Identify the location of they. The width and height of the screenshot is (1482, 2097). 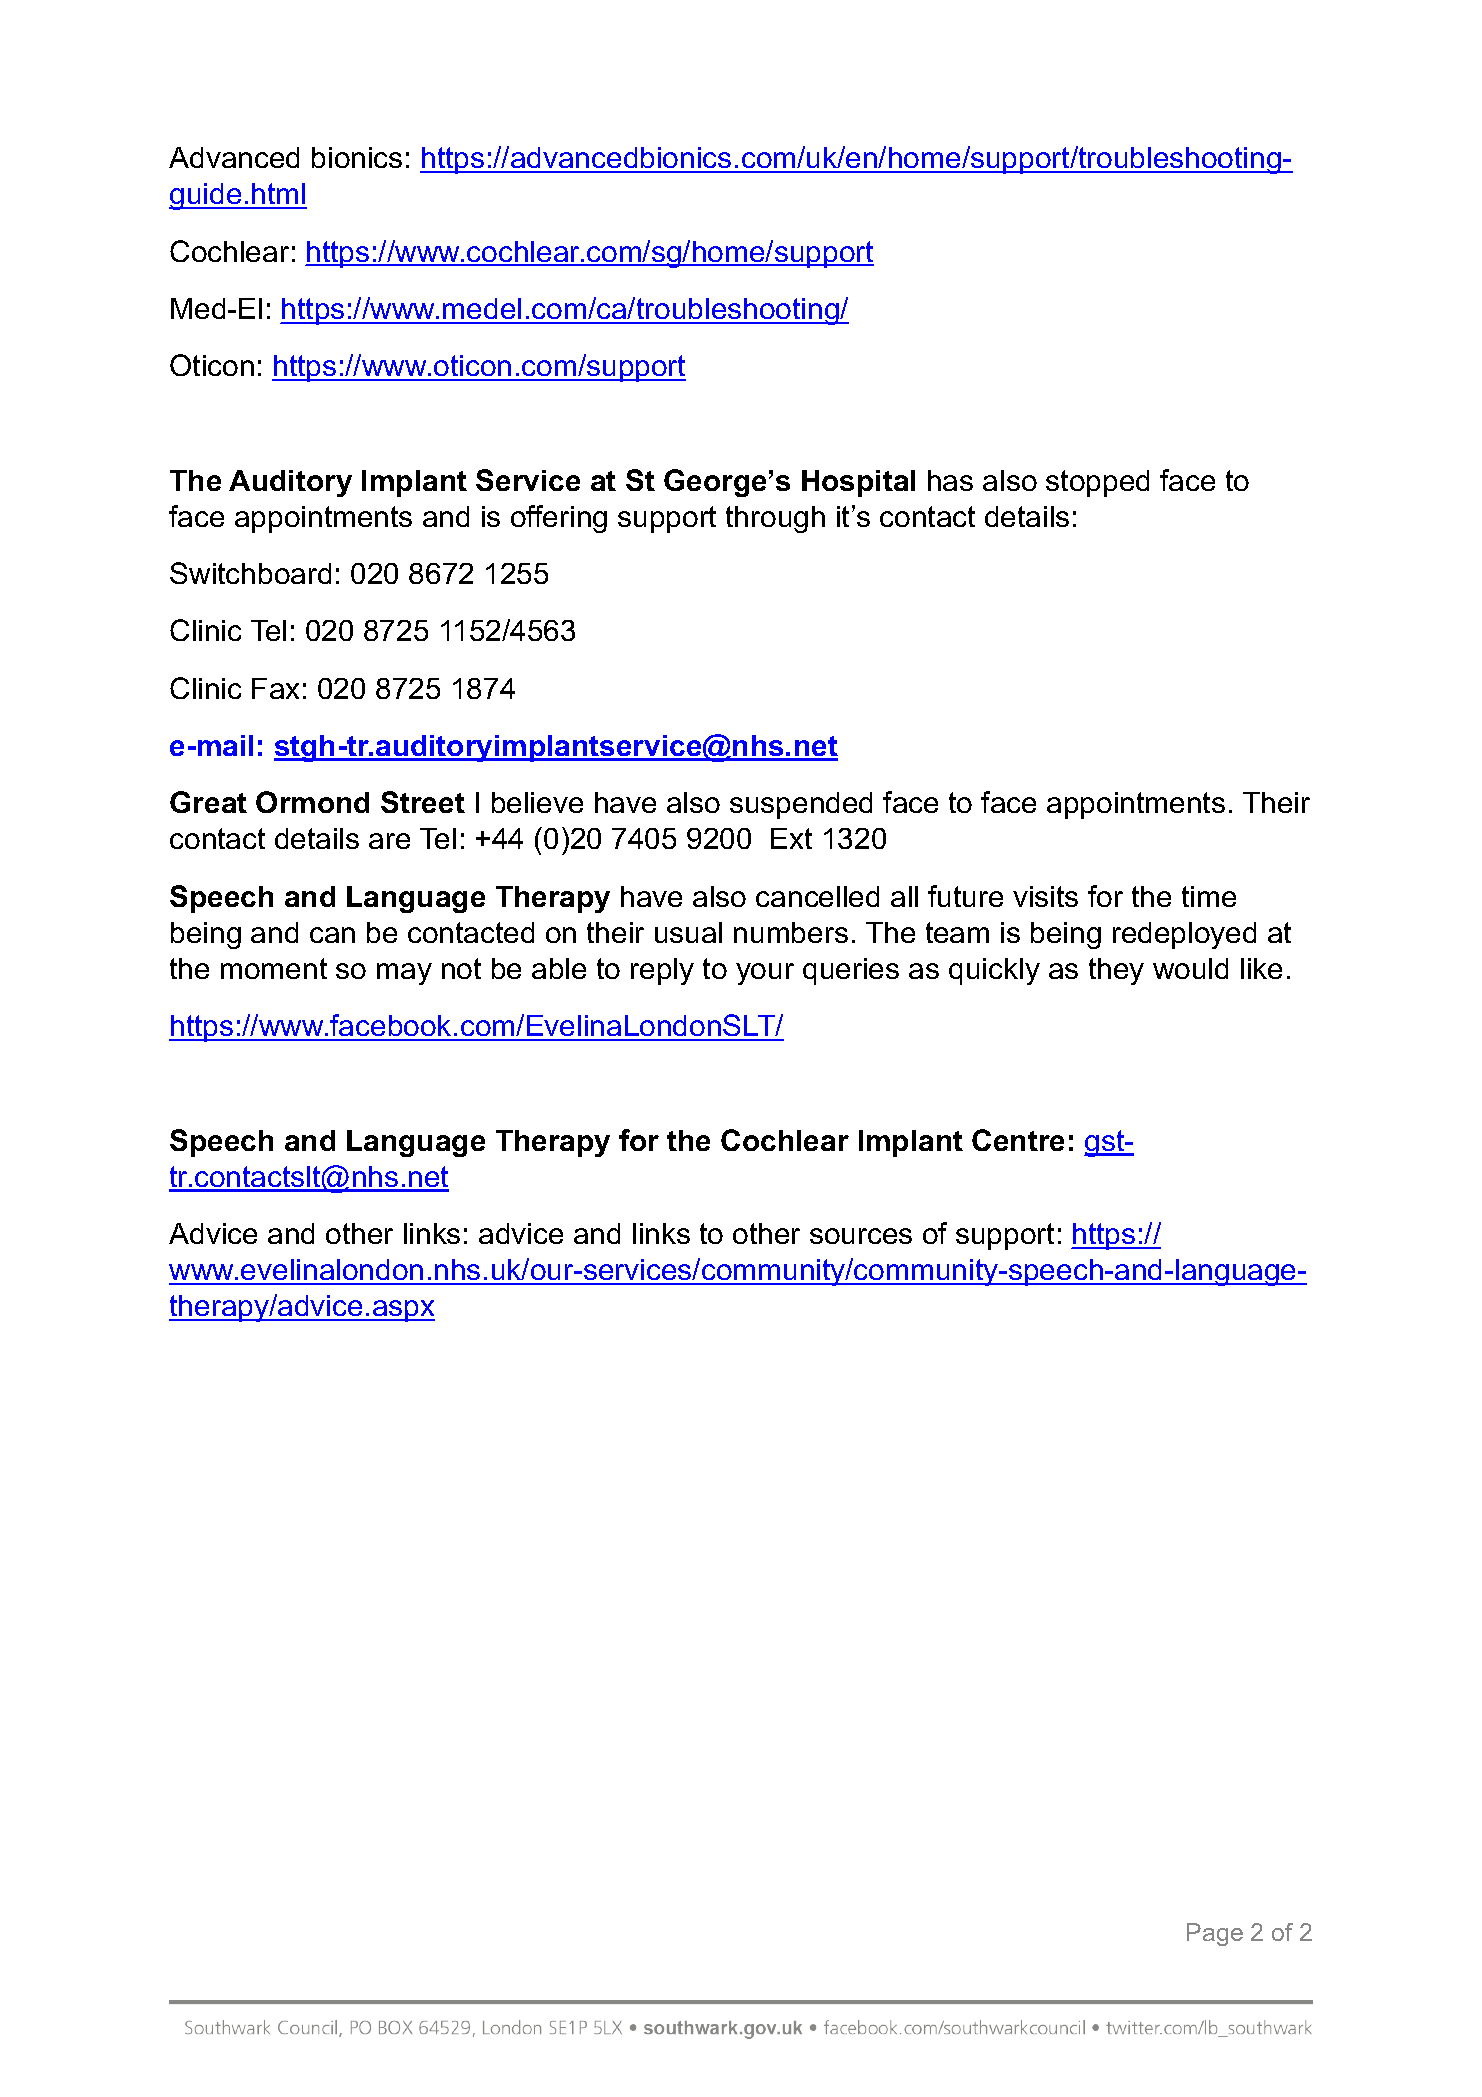
(1116, 971).
